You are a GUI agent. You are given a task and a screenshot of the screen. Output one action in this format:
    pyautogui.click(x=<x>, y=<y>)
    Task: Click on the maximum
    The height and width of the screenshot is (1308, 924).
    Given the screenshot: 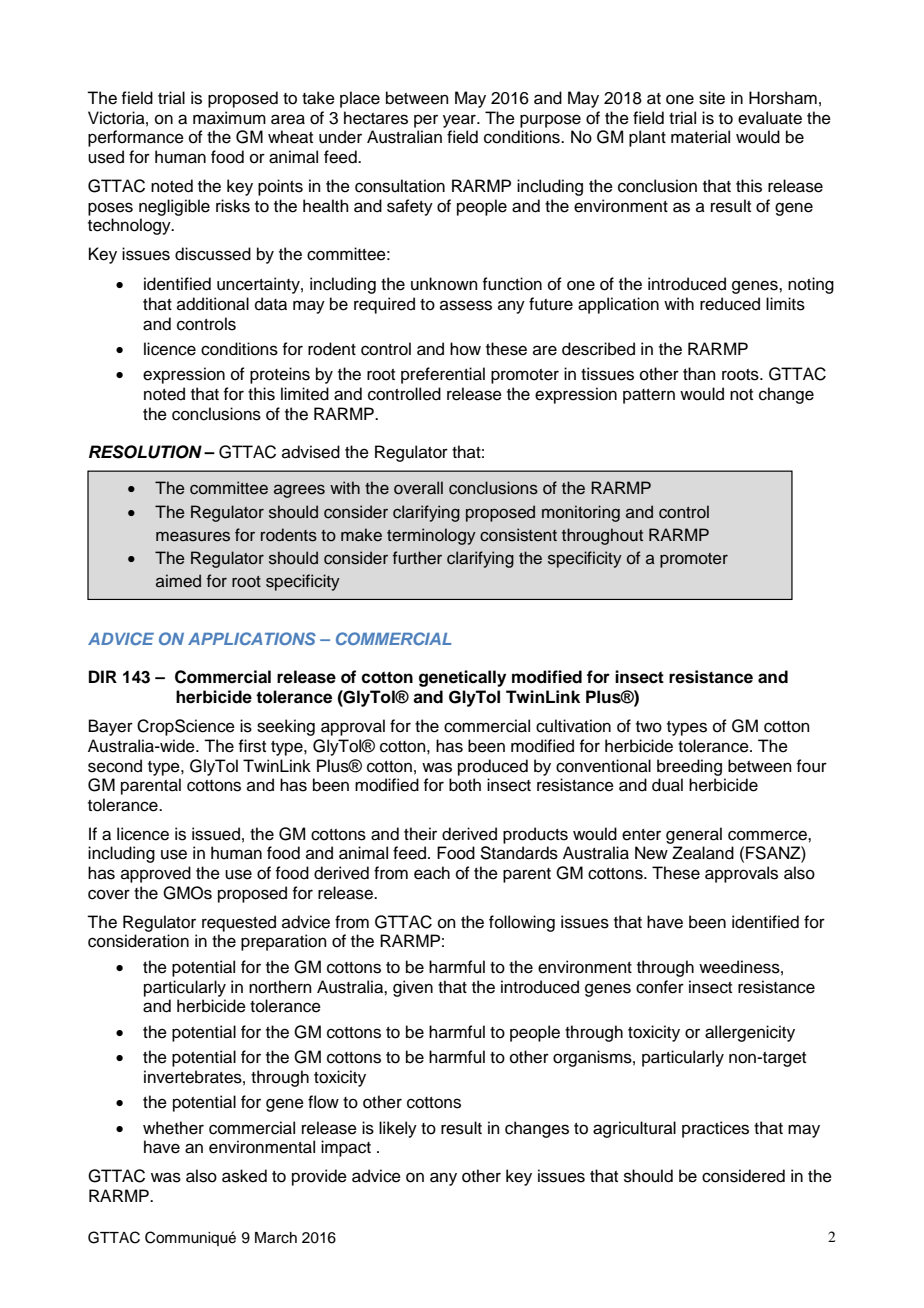 What is the action you would take?
    pyautogui.click(x=229, y=118)
